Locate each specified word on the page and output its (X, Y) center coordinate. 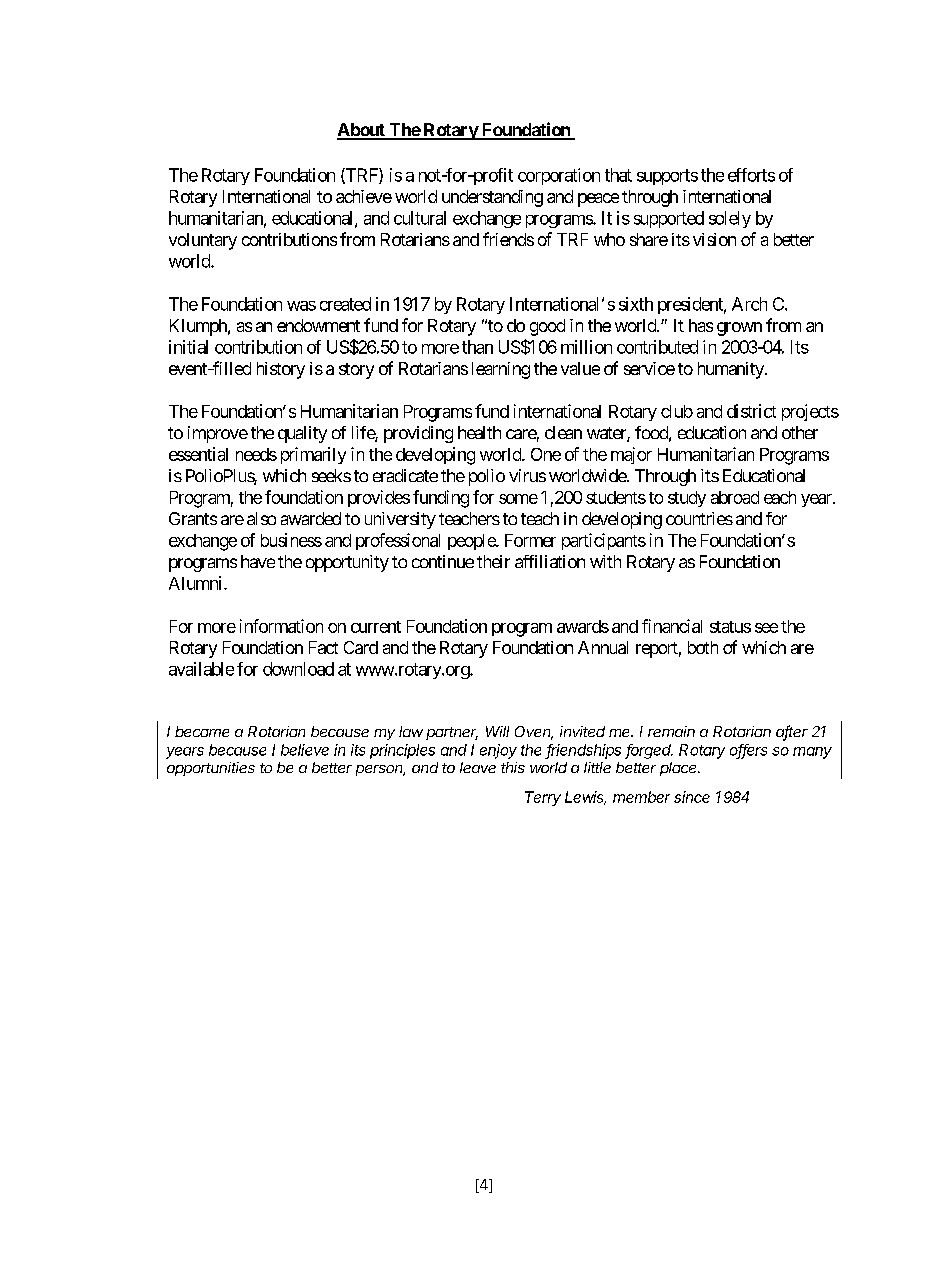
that (618, 175)
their (493, 561)
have (258, 561)
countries (699, 518)
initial (188, 347)
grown (739, 329)
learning (501, 370)
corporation (559, 176)
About (362, 131)
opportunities (211, 769)
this (513, 767)
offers (748, 751)
